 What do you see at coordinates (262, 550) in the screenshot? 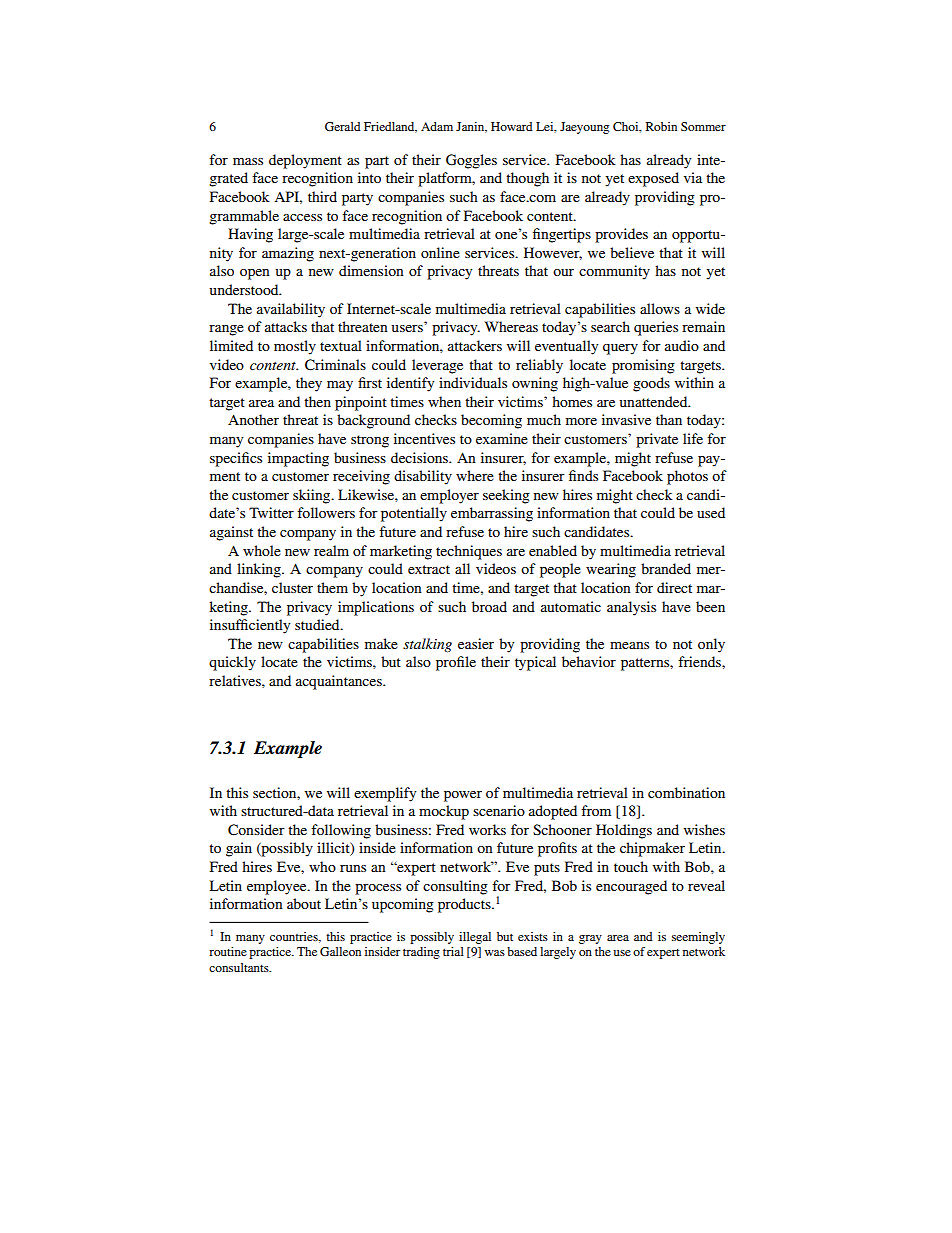
I see `whole` at bounding box center [262, 550].
